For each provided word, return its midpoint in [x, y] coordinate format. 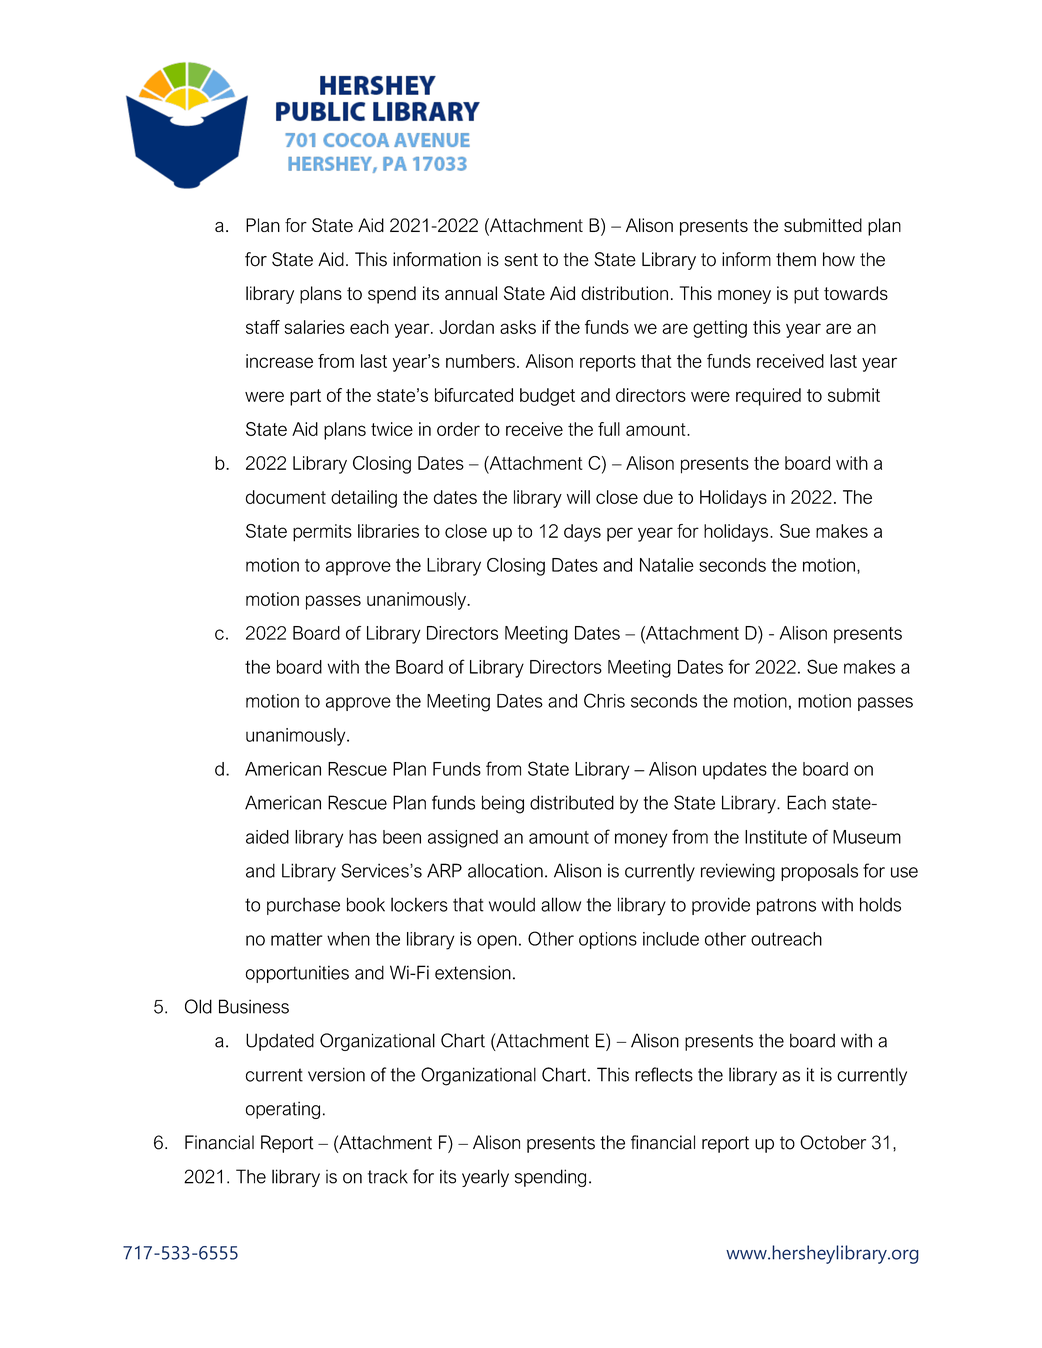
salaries [315, 327]
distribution [624, 293]
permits [322, 533]
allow [561, 904]
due [658, 497]
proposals [819, 872]
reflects [664, 1074]
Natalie [667, 565]
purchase [303, 906]
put [806, 295]
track [388, 1176]
